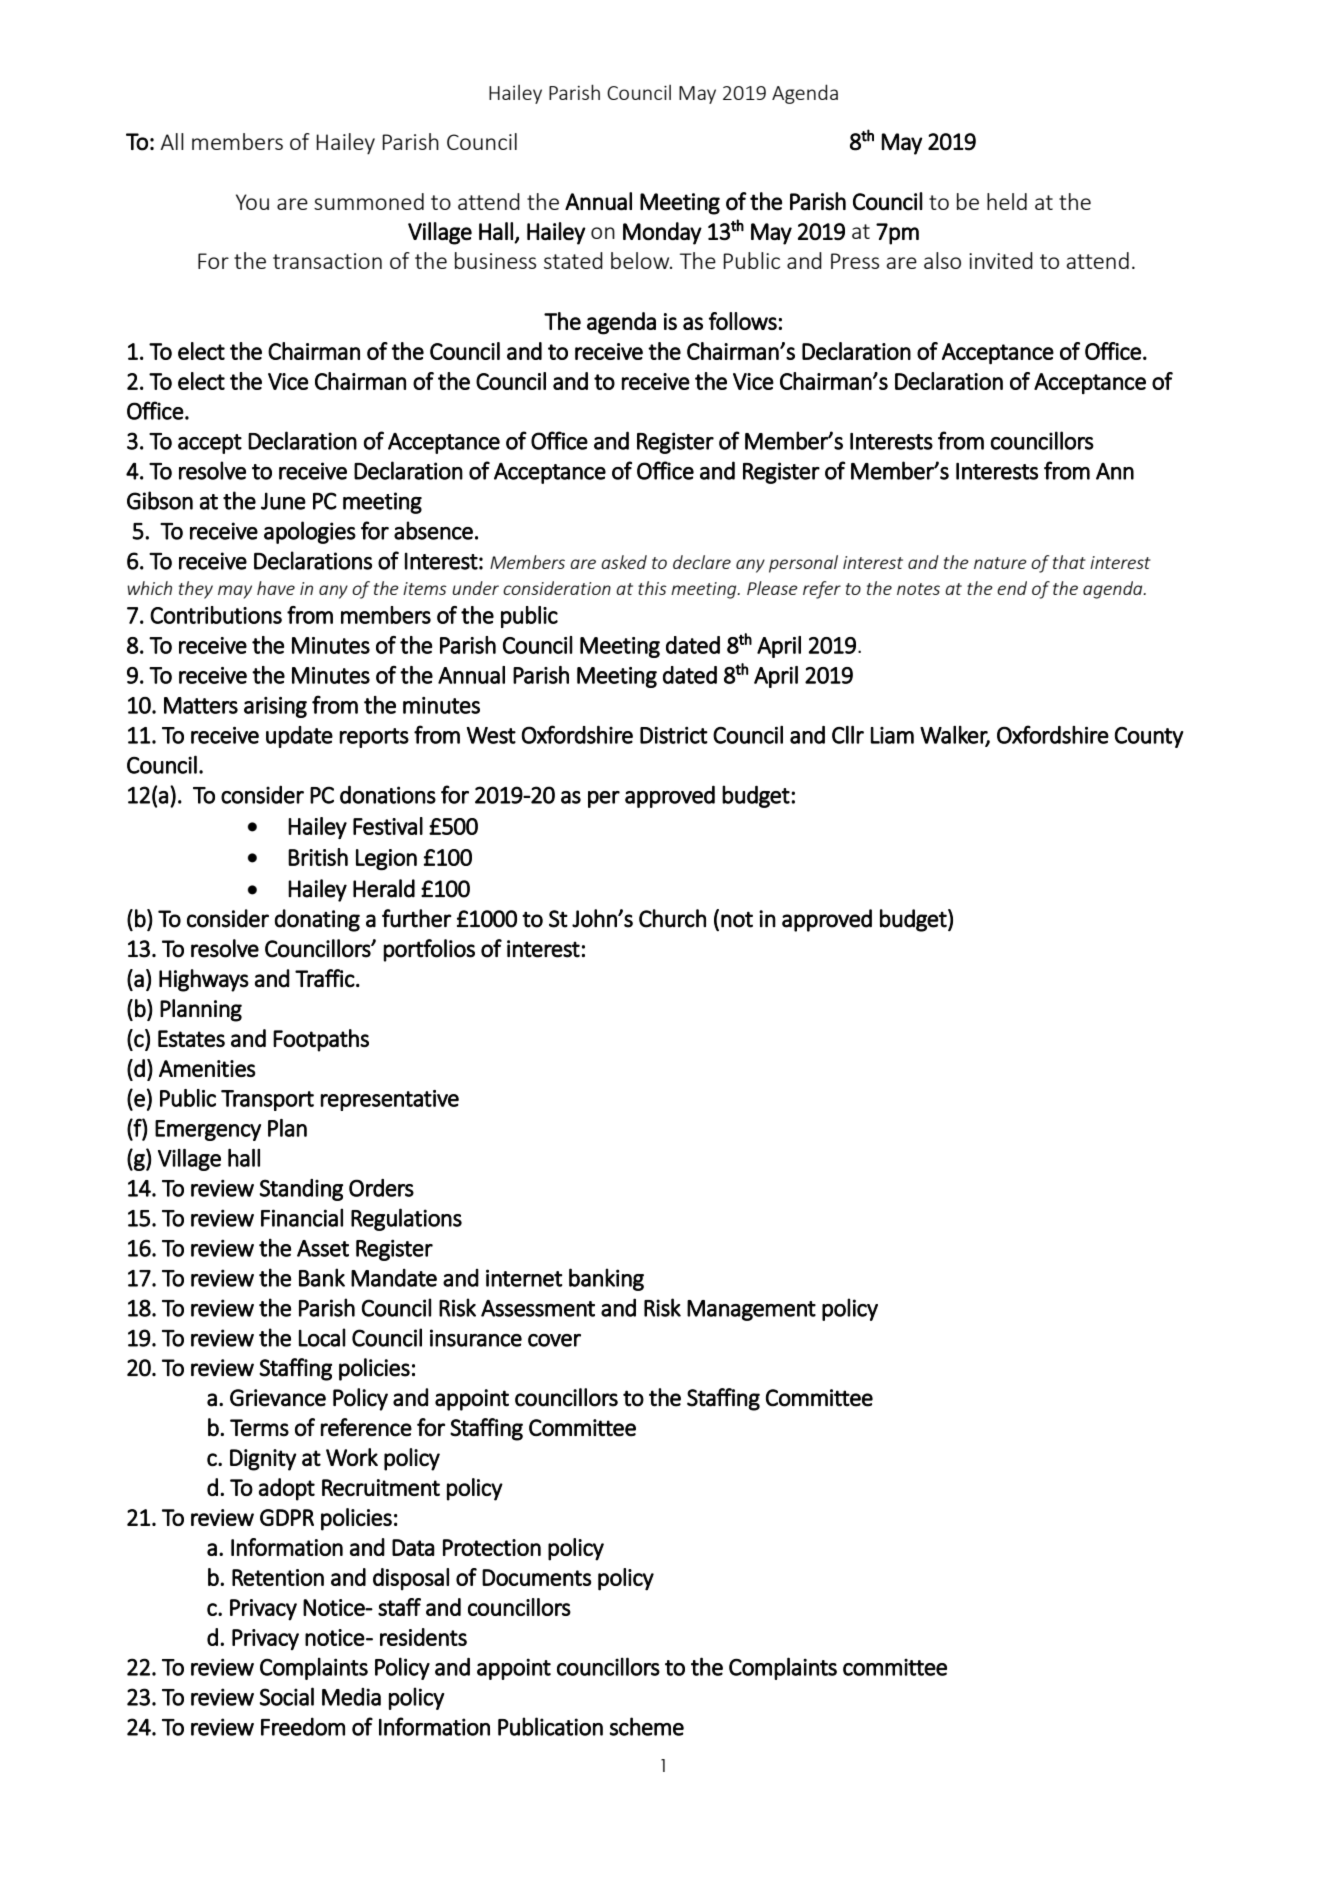 This screenshot has width=1328, height=1877. What do you see at coordinates (672, 918) in the screenshot?
I see `Church` at bounding box center [672, 918].
